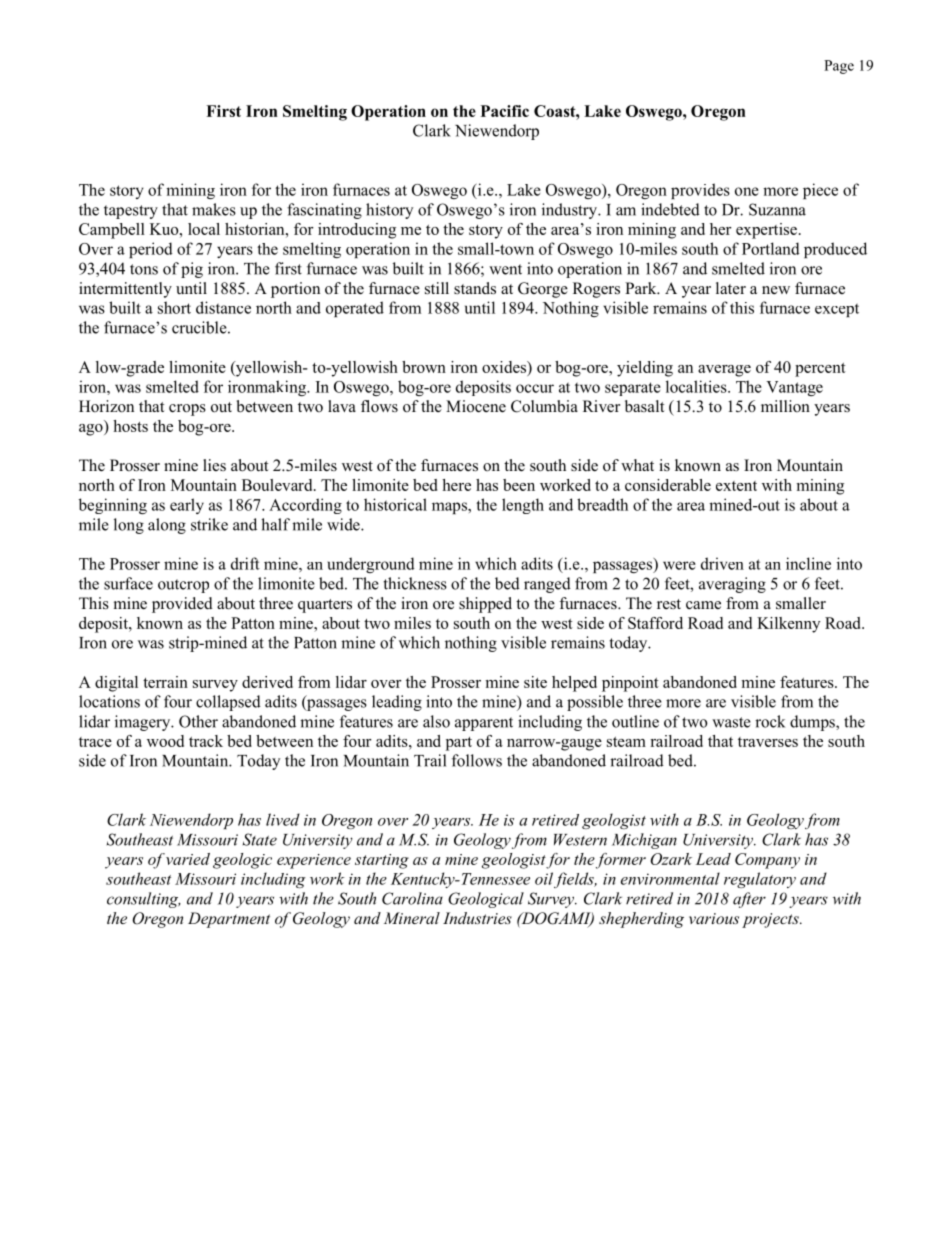 The width and height of the screenshot is (952, 1233). Describe the element at coordinates (505, 111) in the screenshot. I see `Pacific` at that location.
